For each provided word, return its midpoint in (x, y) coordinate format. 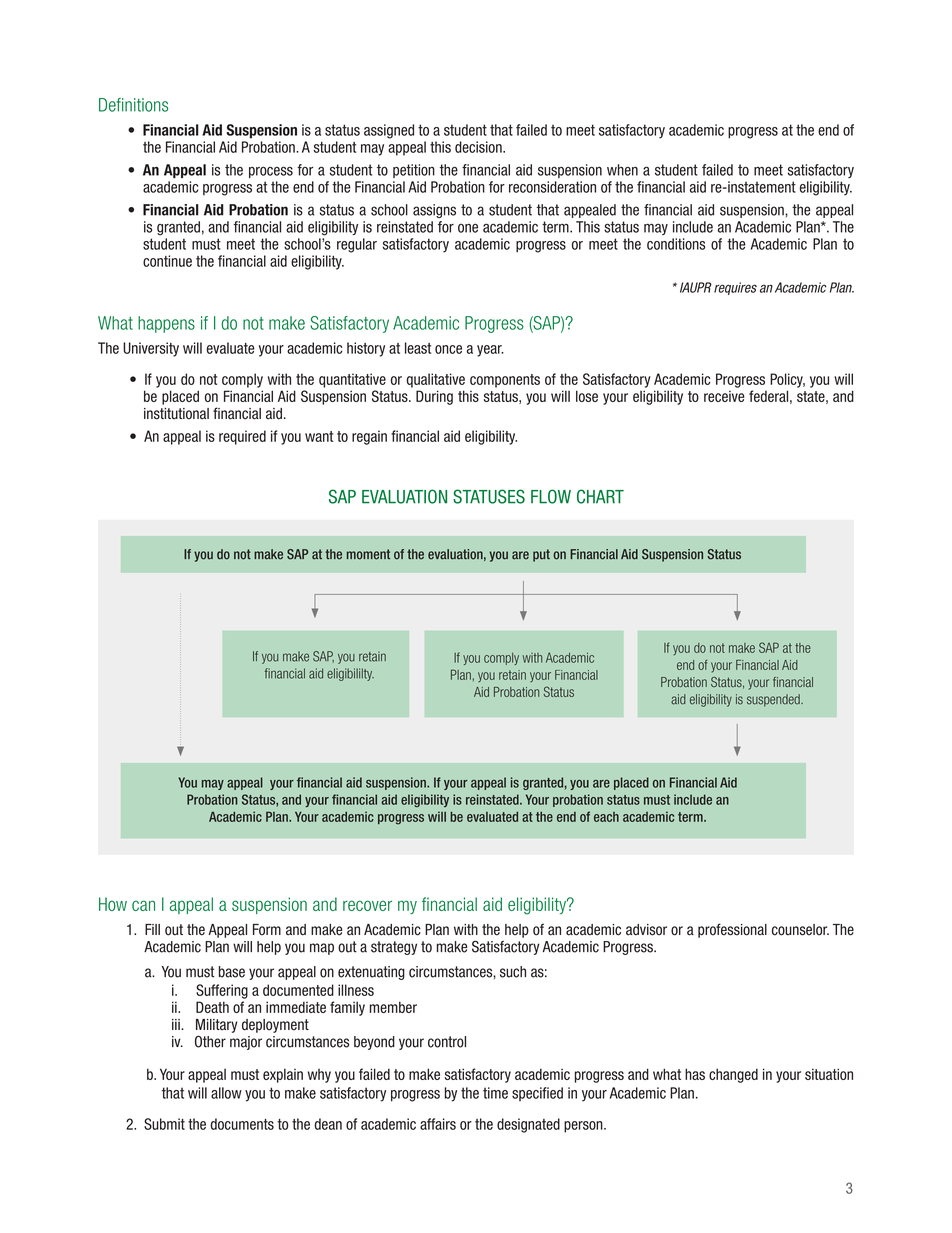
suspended (774, 700)
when (622, 170)
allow (226, 1093)
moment (368, 554)
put (541, 555)
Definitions (133, 105)
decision (479, 147)
